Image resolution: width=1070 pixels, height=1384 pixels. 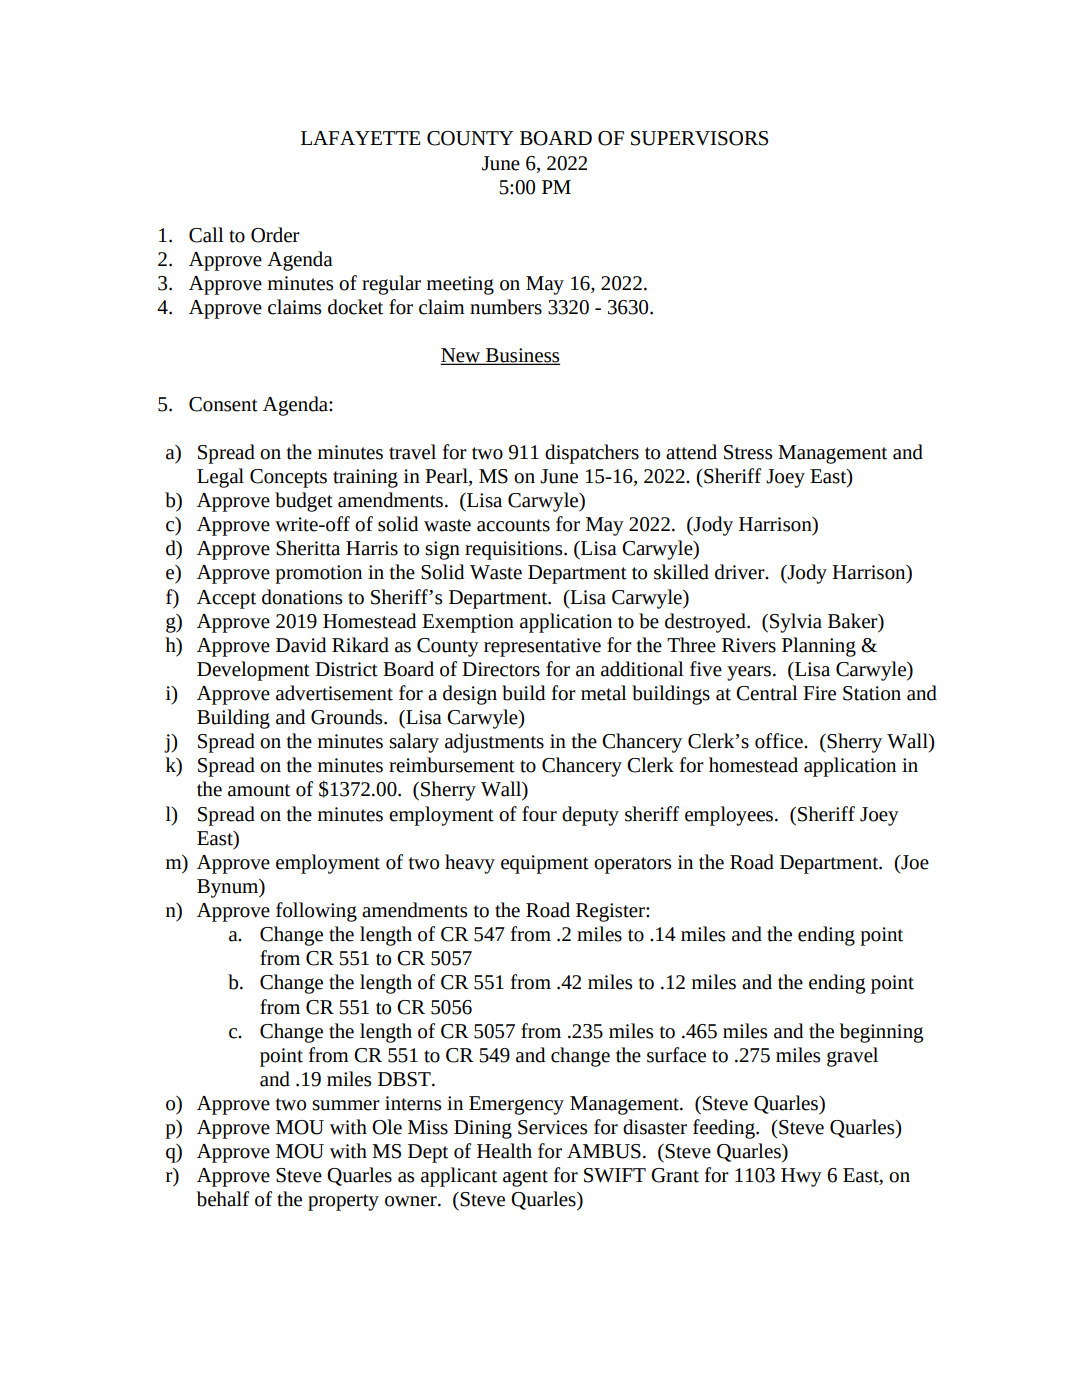 I want to click on Consent, so click(x=223, y=404).
